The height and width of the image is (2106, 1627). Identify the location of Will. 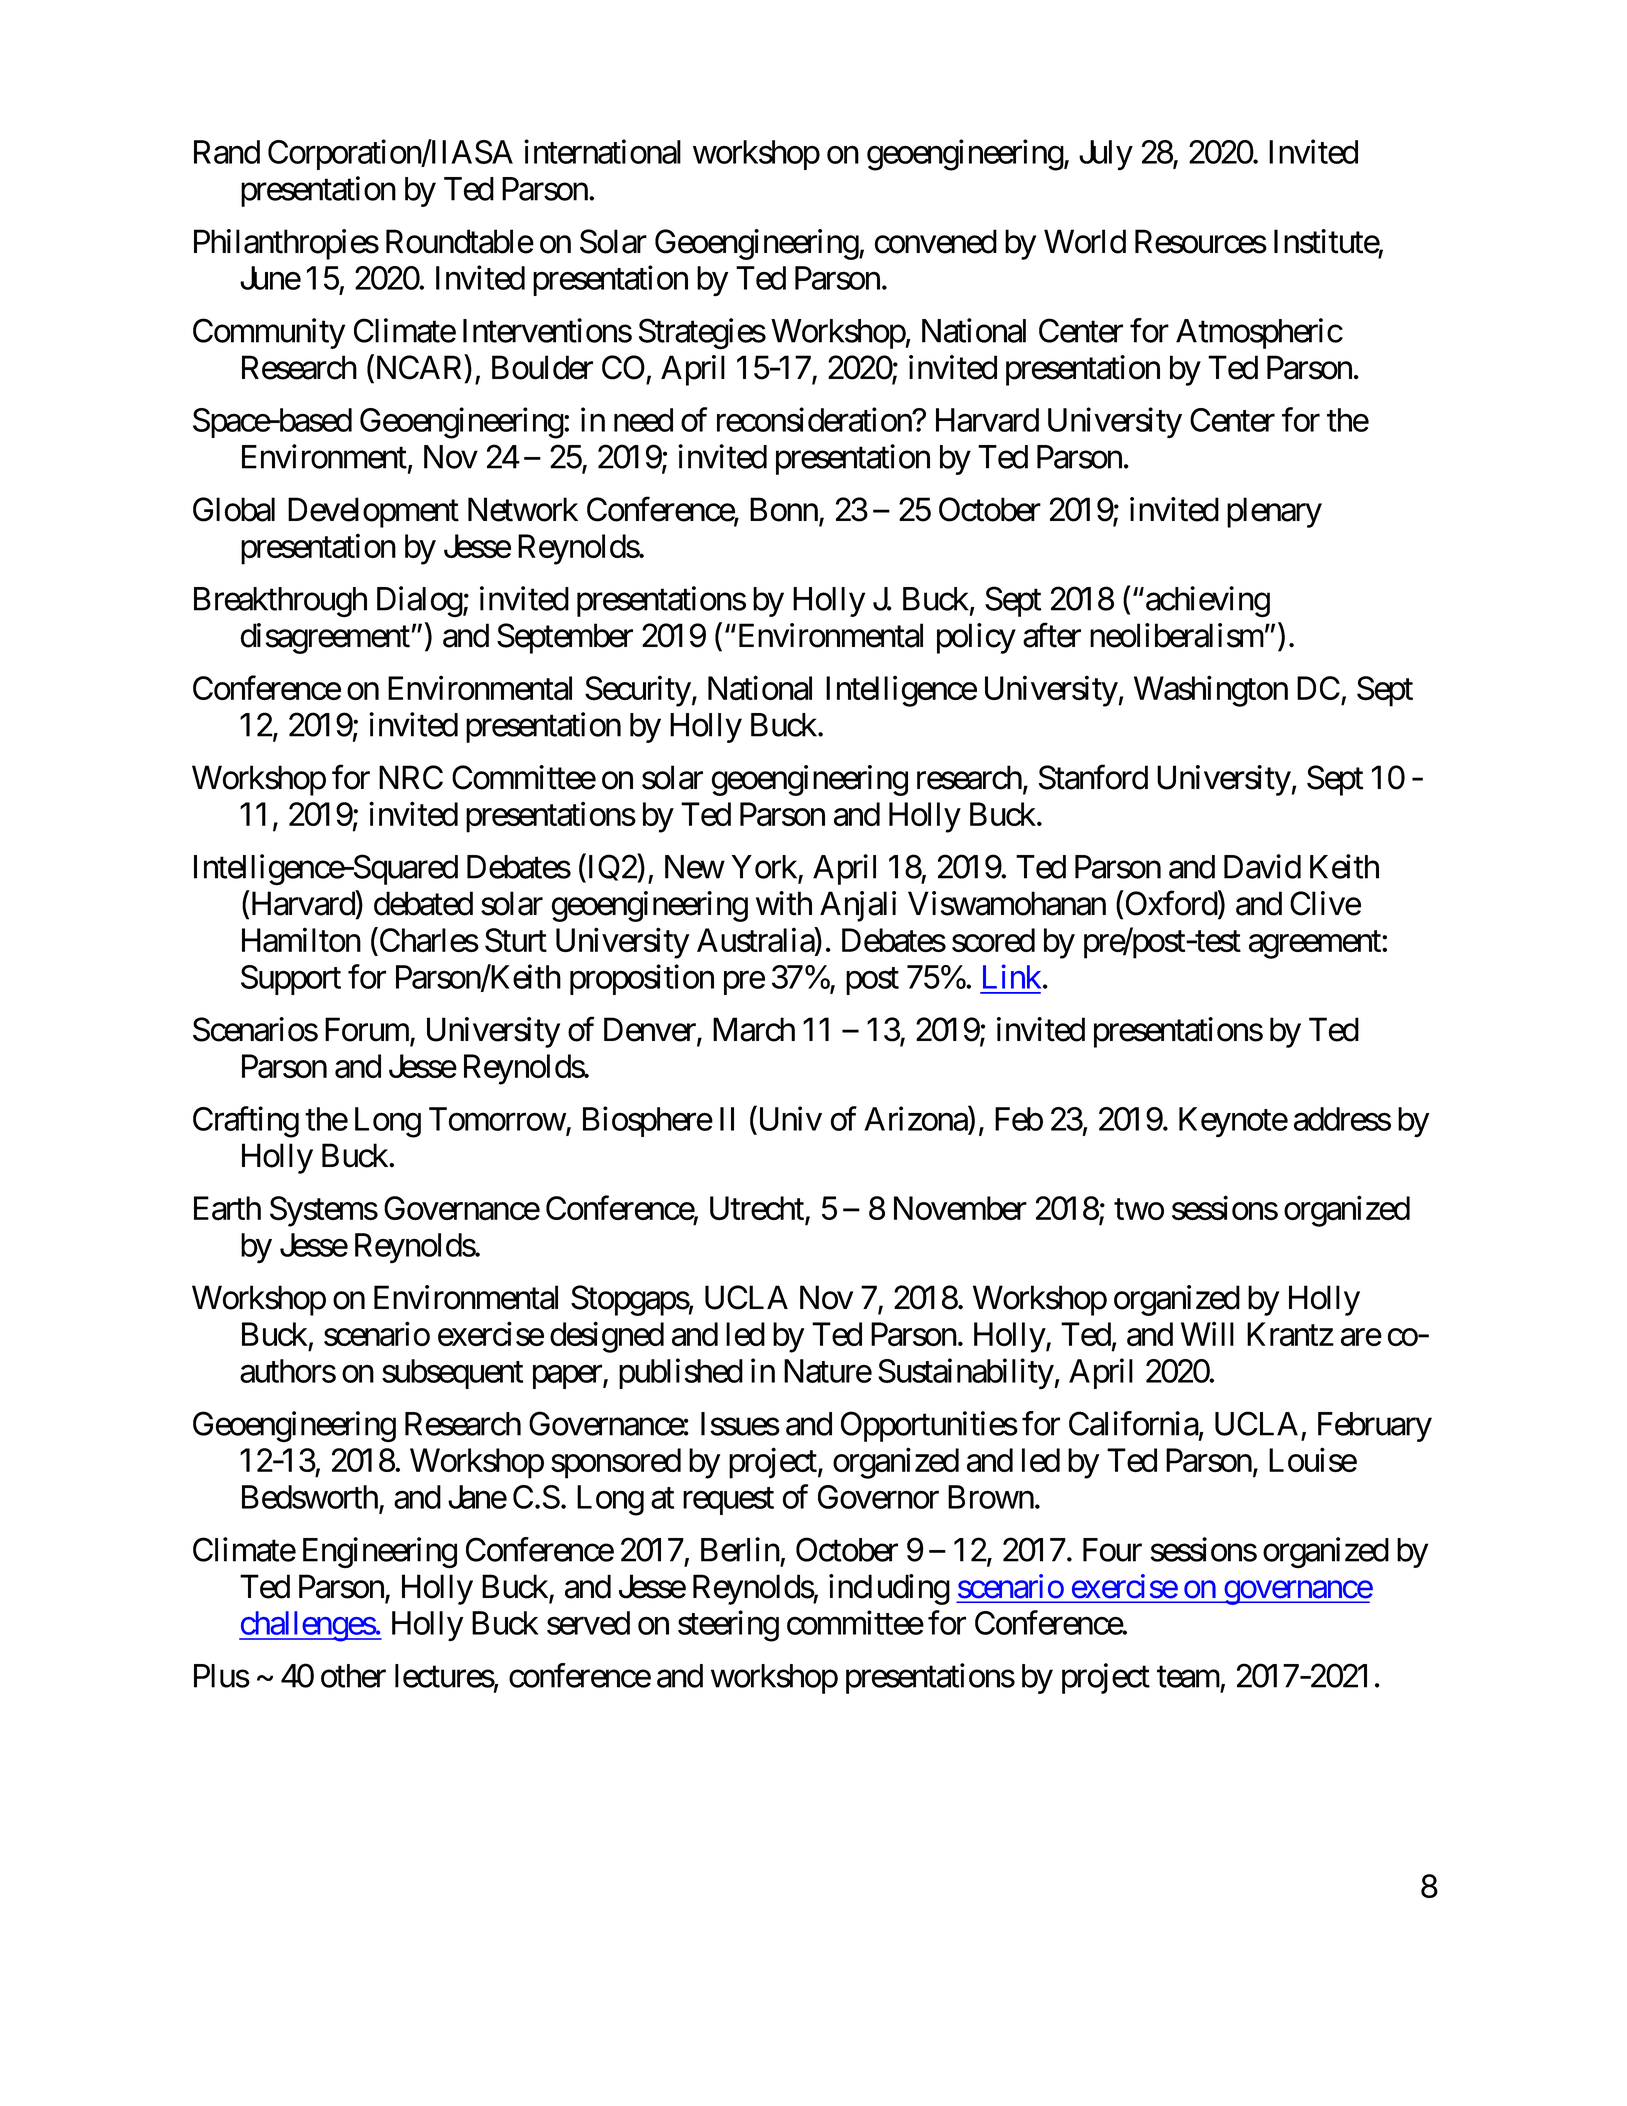
(1207, 1334).
